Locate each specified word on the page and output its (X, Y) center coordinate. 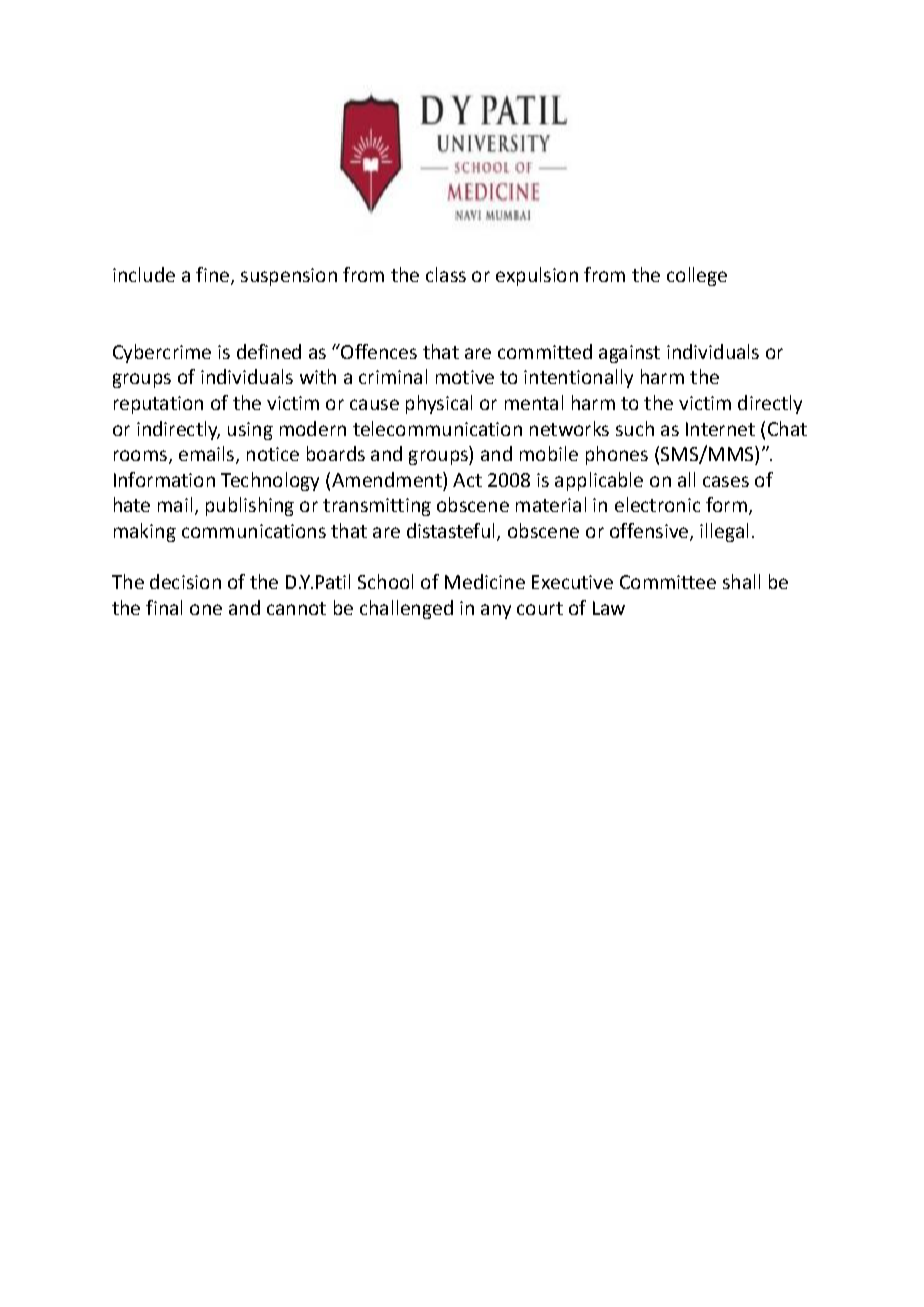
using (250, 431)
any (496, 611)
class (446, 274)
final (164, 607)
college (697, 276)
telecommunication (437, 428)
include (144, 274)
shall (741, 581)
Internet (720, 429)
